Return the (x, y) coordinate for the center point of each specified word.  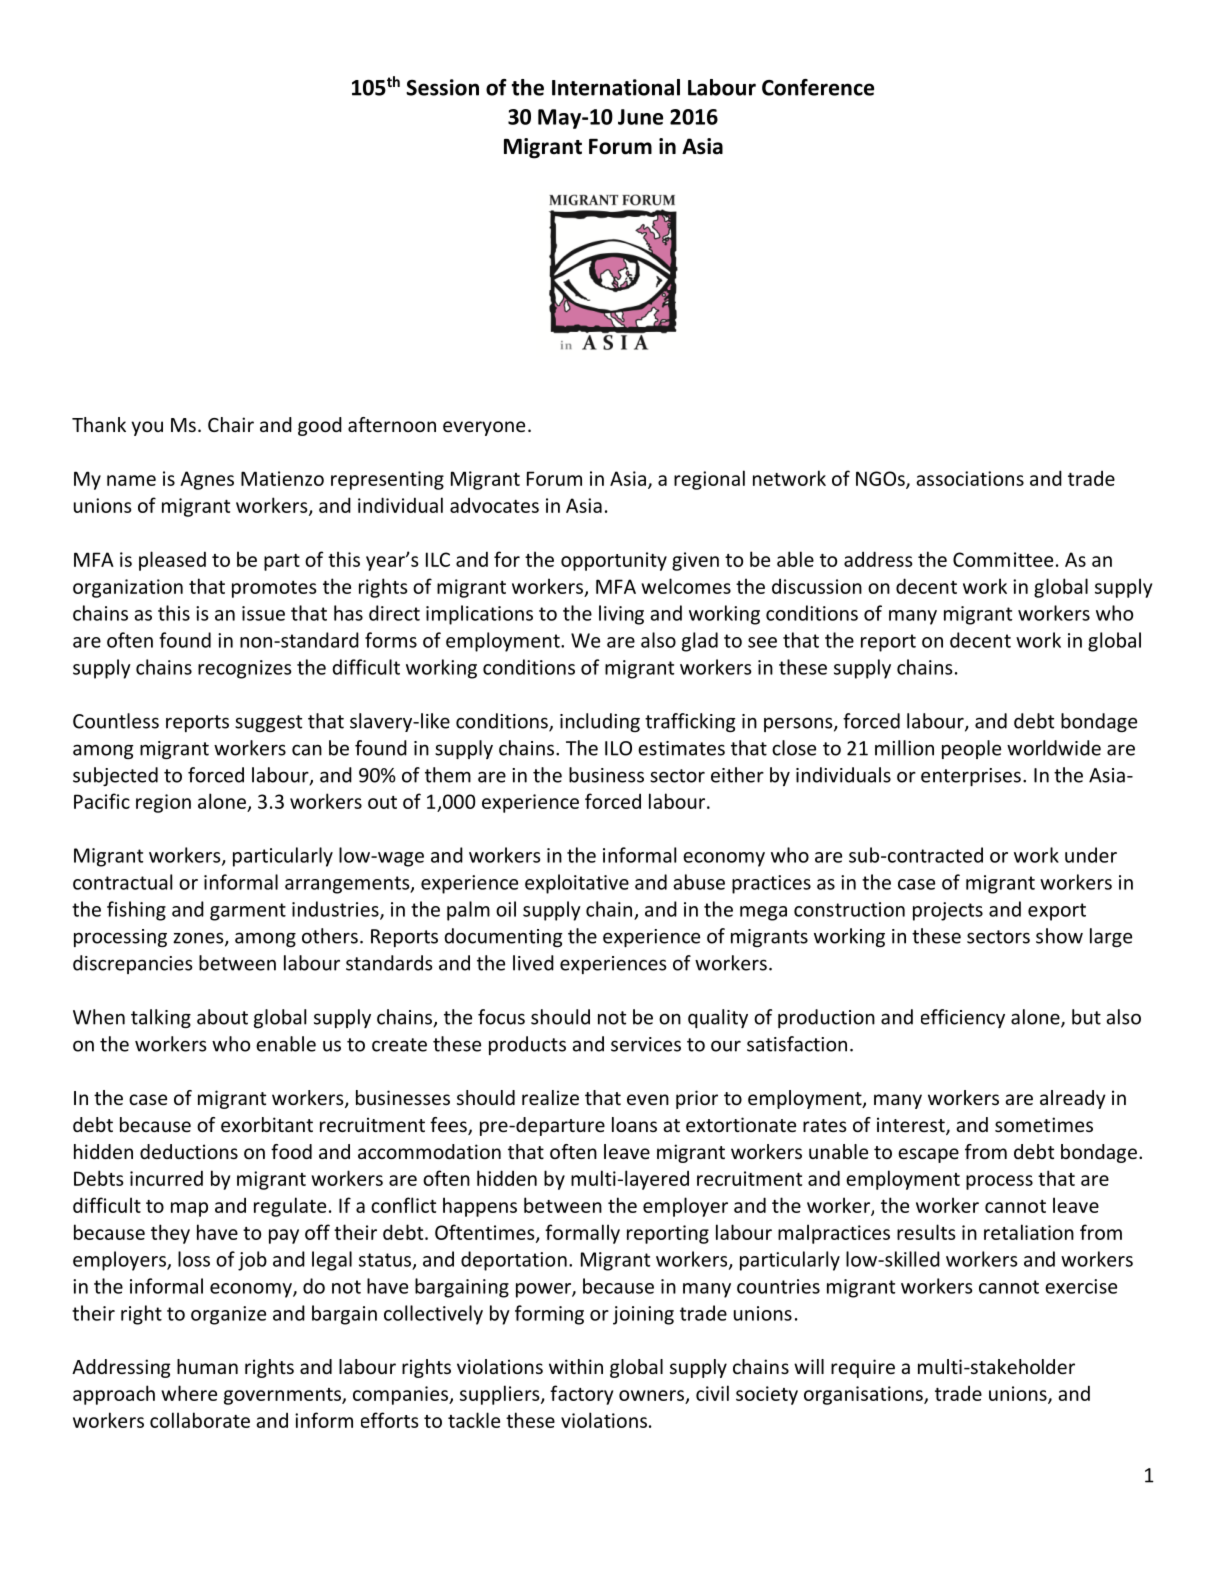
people (971, 749)
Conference (818, 87)
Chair (231, 424)
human (207, 1366)
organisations (864, 1395)
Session (442, 87)
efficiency (963, 1018)
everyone (484, 428)
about (222, 1017)
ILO (618, 748)
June (640, 117)
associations (970, 478)
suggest (268, 723)
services (646, 1044)
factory (581, 1395)
